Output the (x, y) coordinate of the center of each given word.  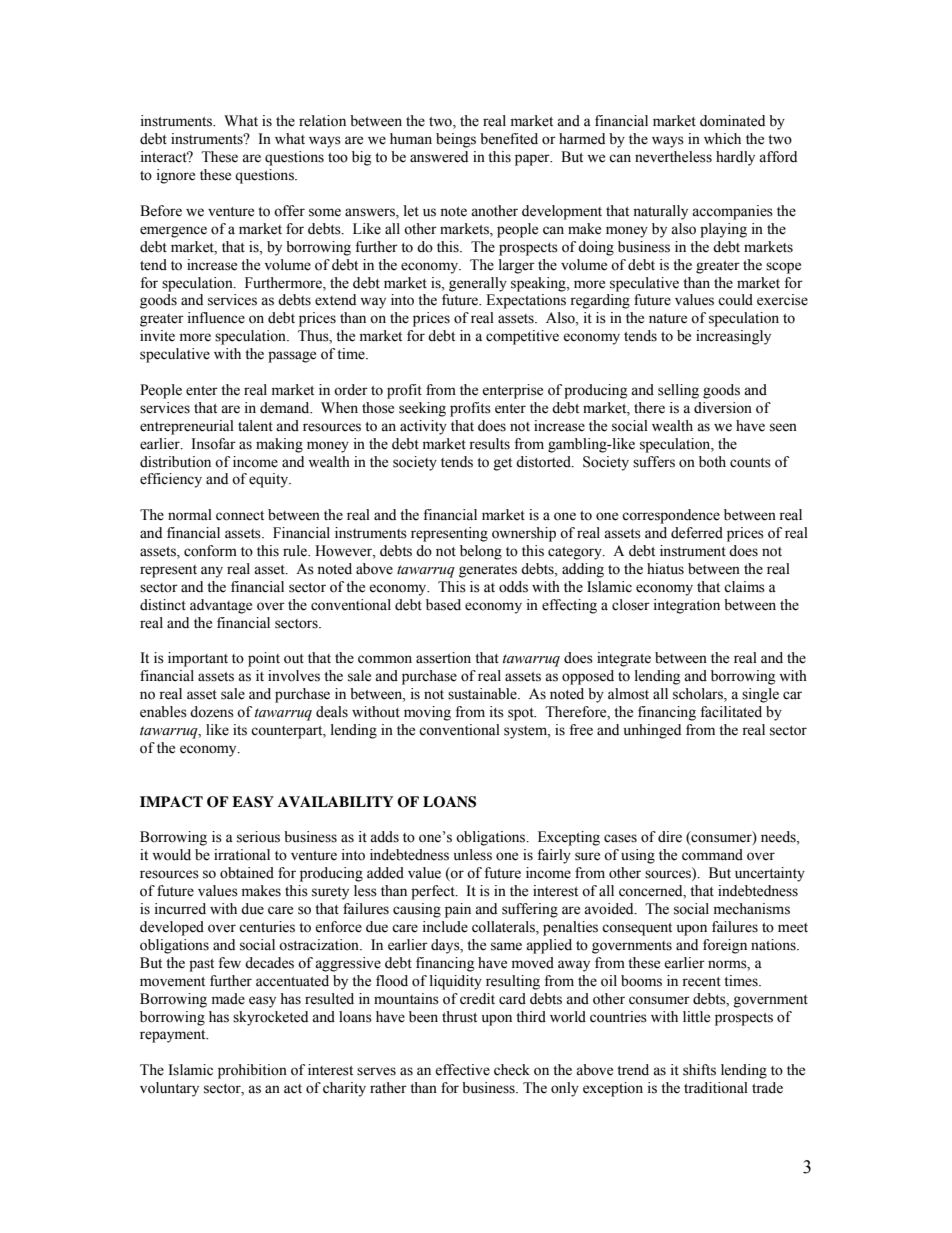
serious (258, 837)
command (712, 855)
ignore (176, 176)
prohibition (252, 1071)
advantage (221, 606)
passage (292, 357)
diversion (723, 408)
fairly (554, 856)
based (443, 605)
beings (456, 140)
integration (687, 606)
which (722, 139)
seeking (422, 409)
